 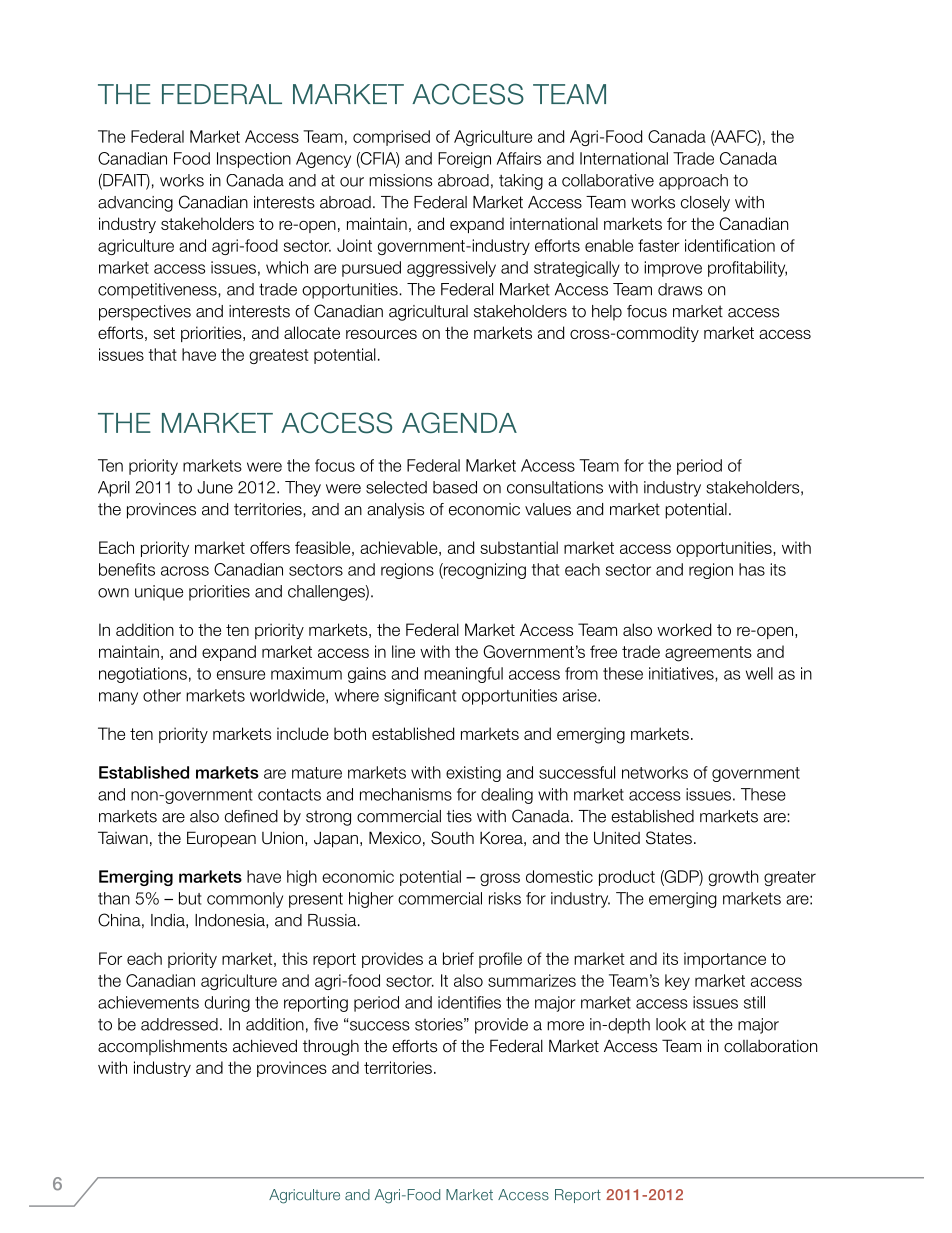 What do you see at coordinates (555, 487) in the image?
I see `consultations` at bounding box center [555, 487].
